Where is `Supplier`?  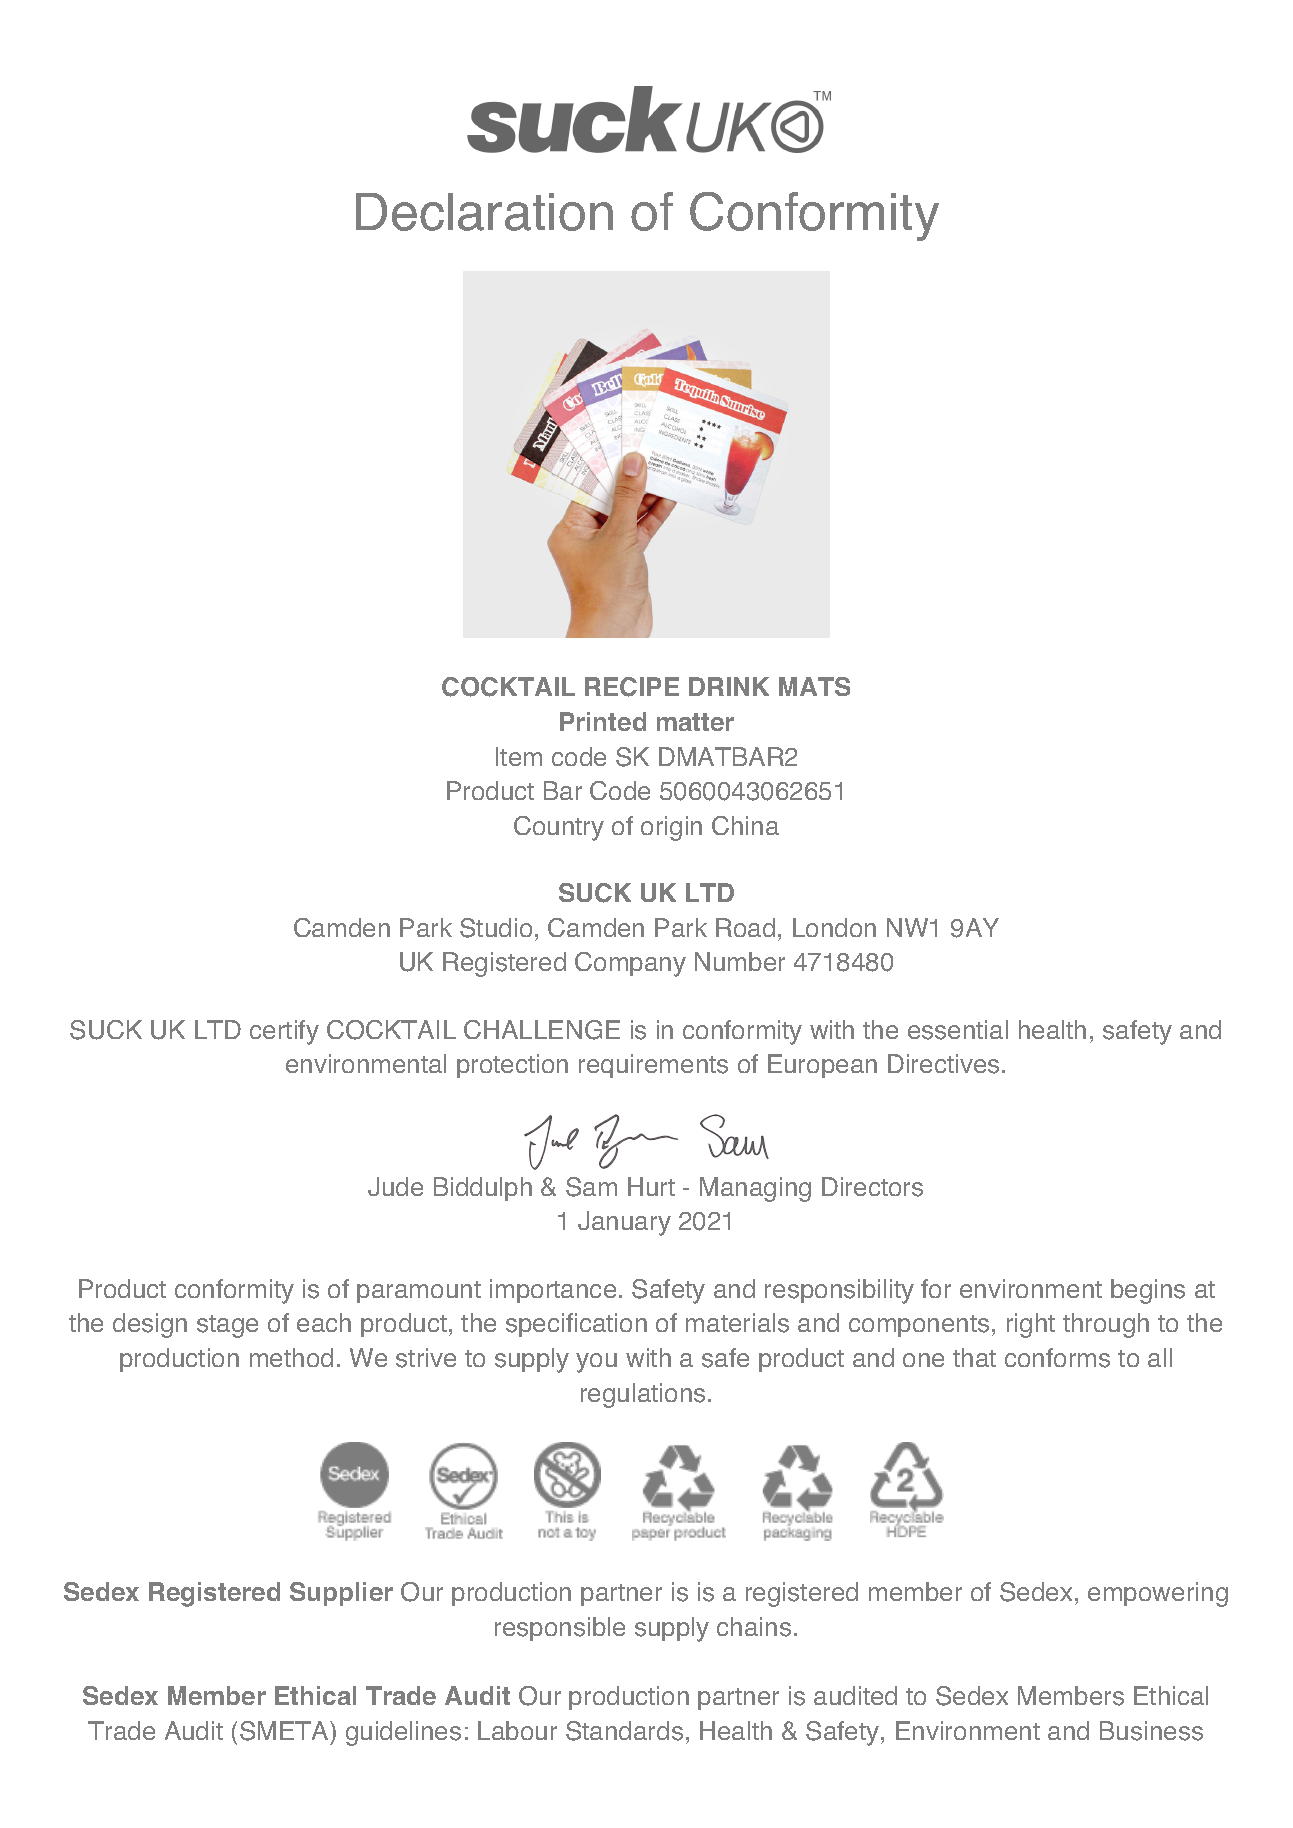 Supplier is located at coordinates (341, 1594).
